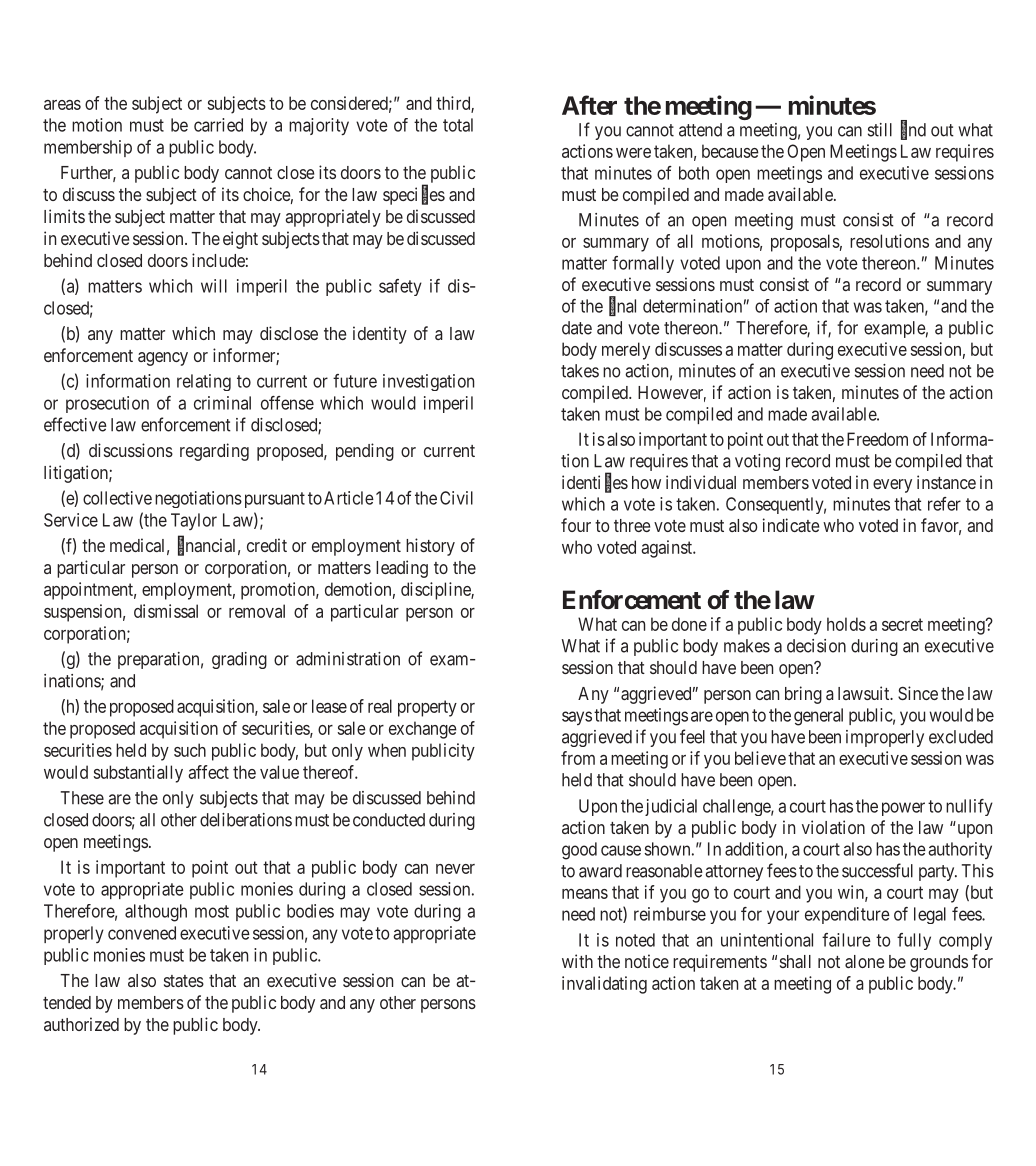 The height and width of the screenshot is (1166, 1036). Describe the element at coordinates (458, 125) in the screenshot. I see `total` at that location.
